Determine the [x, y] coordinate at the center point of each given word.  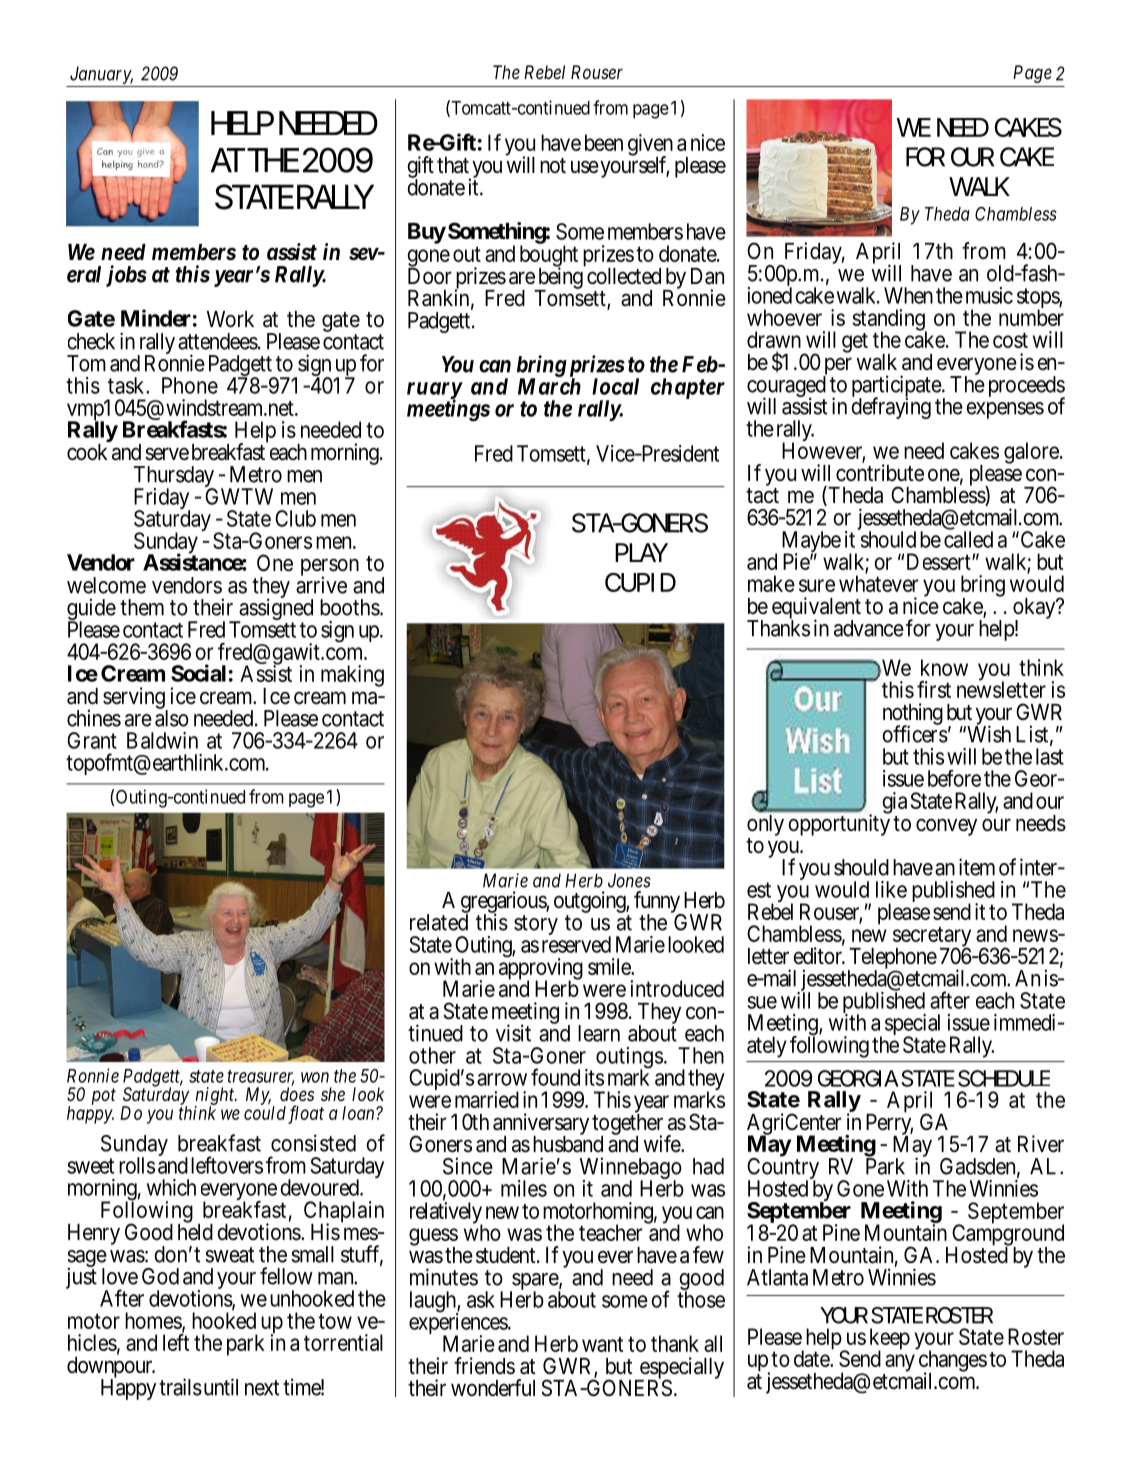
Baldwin [162, 740]
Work [230, 319]
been [604, 142]
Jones [629, 880]
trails [180, 1387]
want [602, 1344]
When [908, 295]
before [954, 778]
